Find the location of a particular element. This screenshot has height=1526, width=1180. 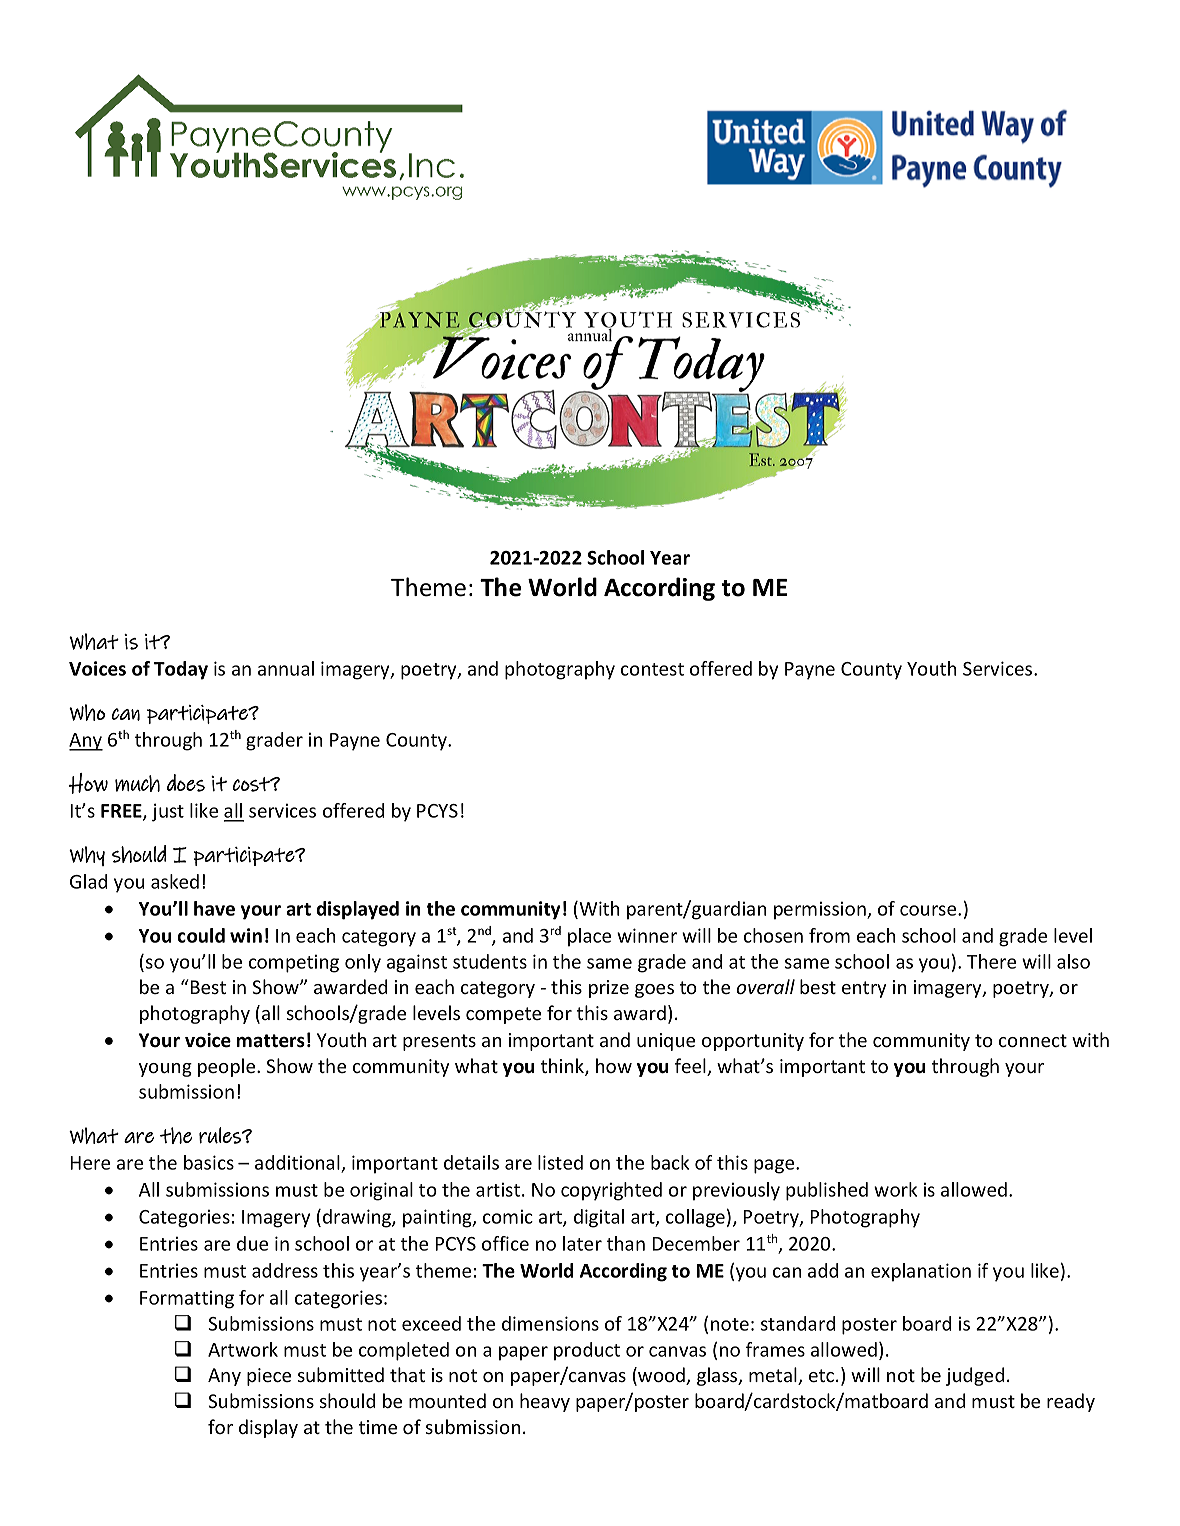

judged is located at coordinates (975, 1376).
